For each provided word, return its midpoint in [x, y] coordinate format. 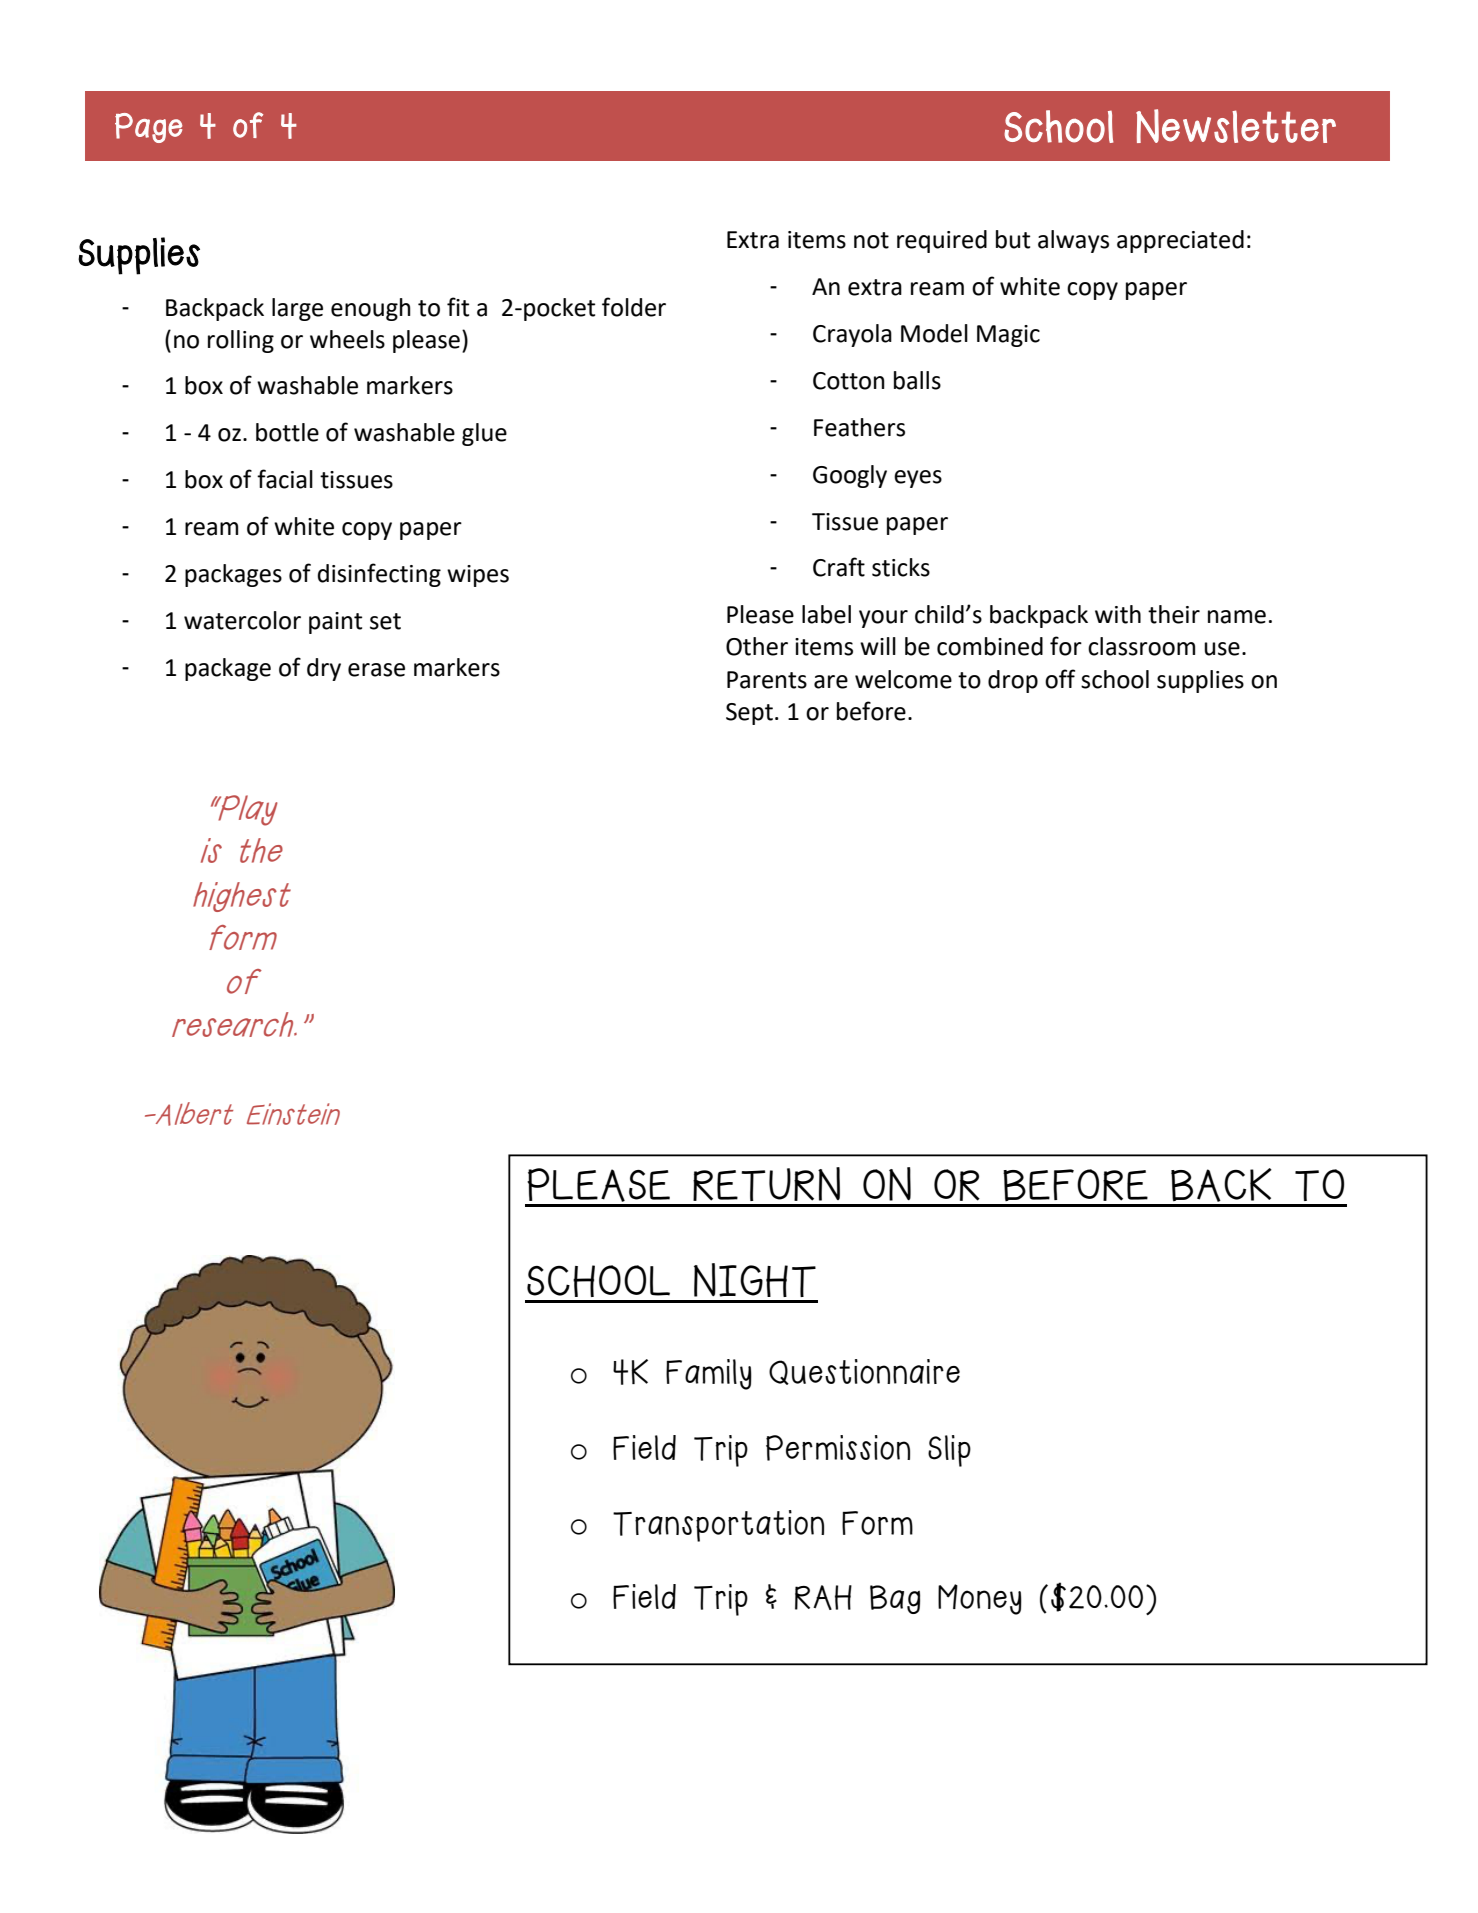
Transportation [718, 1526]
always [1073, 241]
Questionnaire [864, 1372]
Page [148, 128]
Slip [949, 1451]
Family [709, 1374]
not [871, 240]
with [1118, 614]
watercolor [242, 620]
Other [757, 646]
